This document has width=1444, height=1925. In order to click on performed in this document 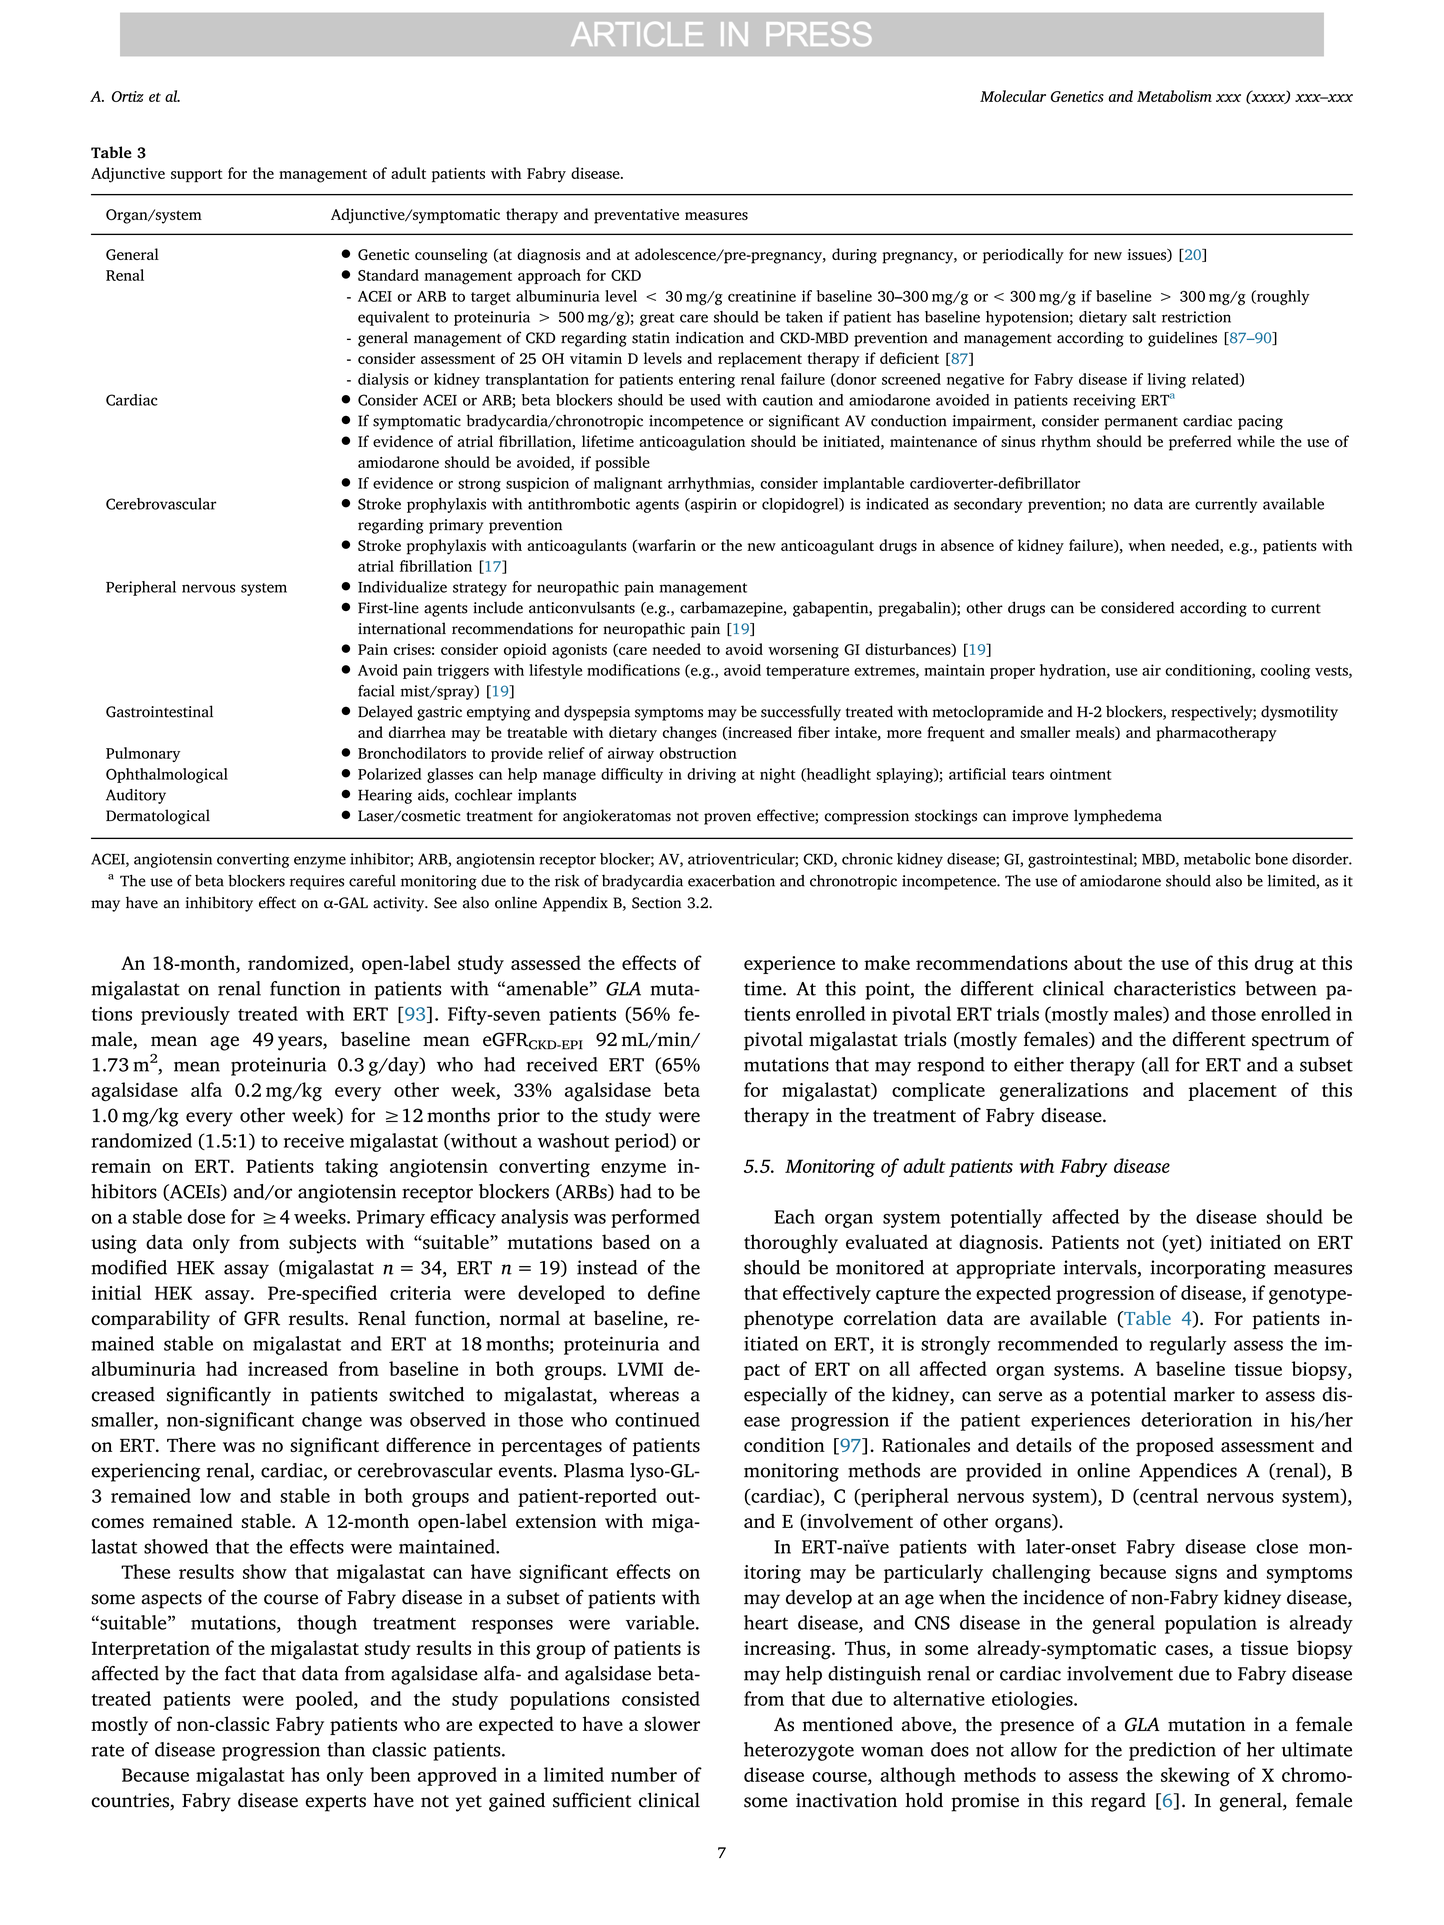, I will do `click(655, 1218)`.
